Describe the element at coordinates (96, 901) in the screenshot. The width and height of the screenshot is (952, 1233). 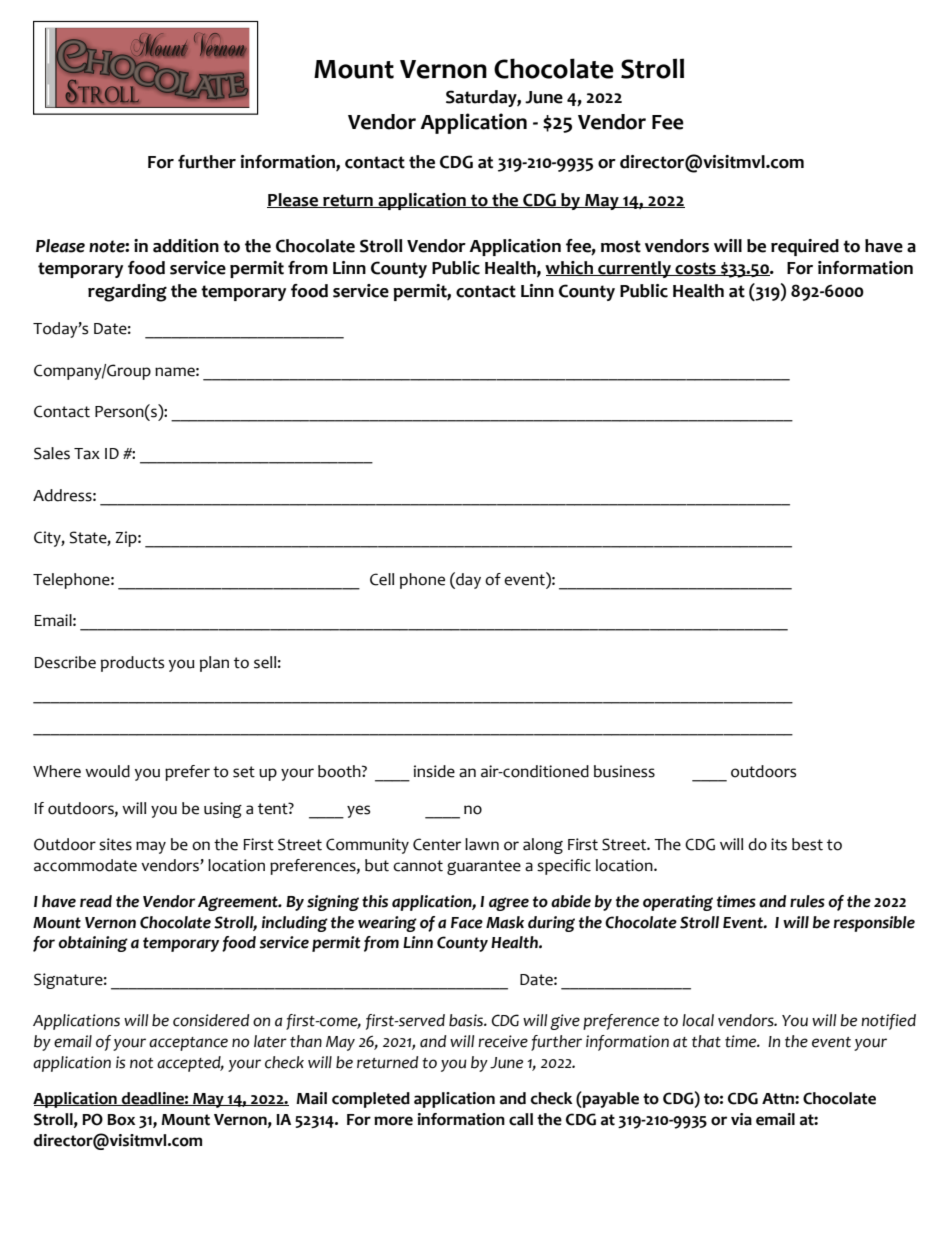
I see `read` at that location.
